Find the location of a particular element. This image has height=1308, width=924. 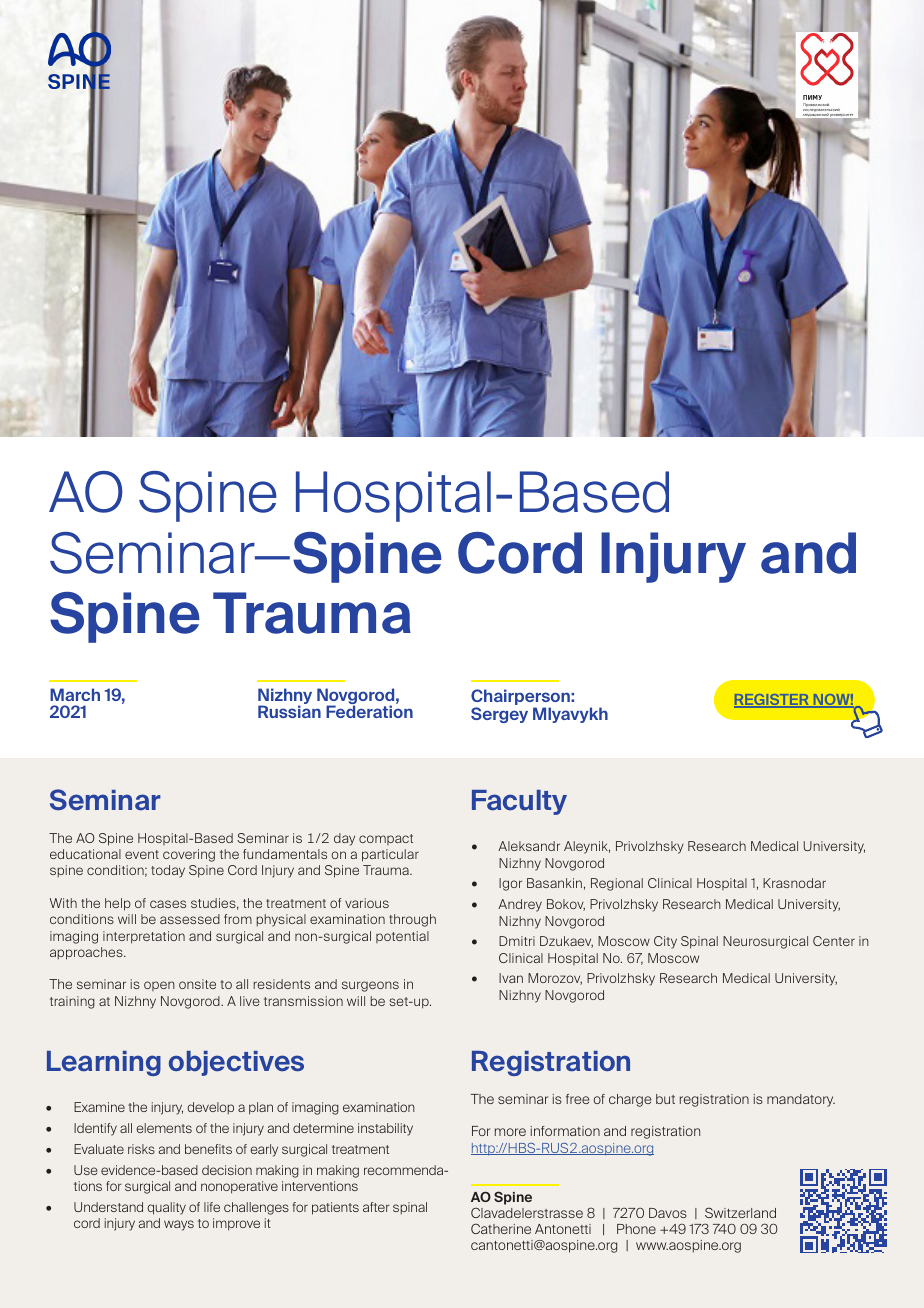

today is located at coordinates (168, 871).
